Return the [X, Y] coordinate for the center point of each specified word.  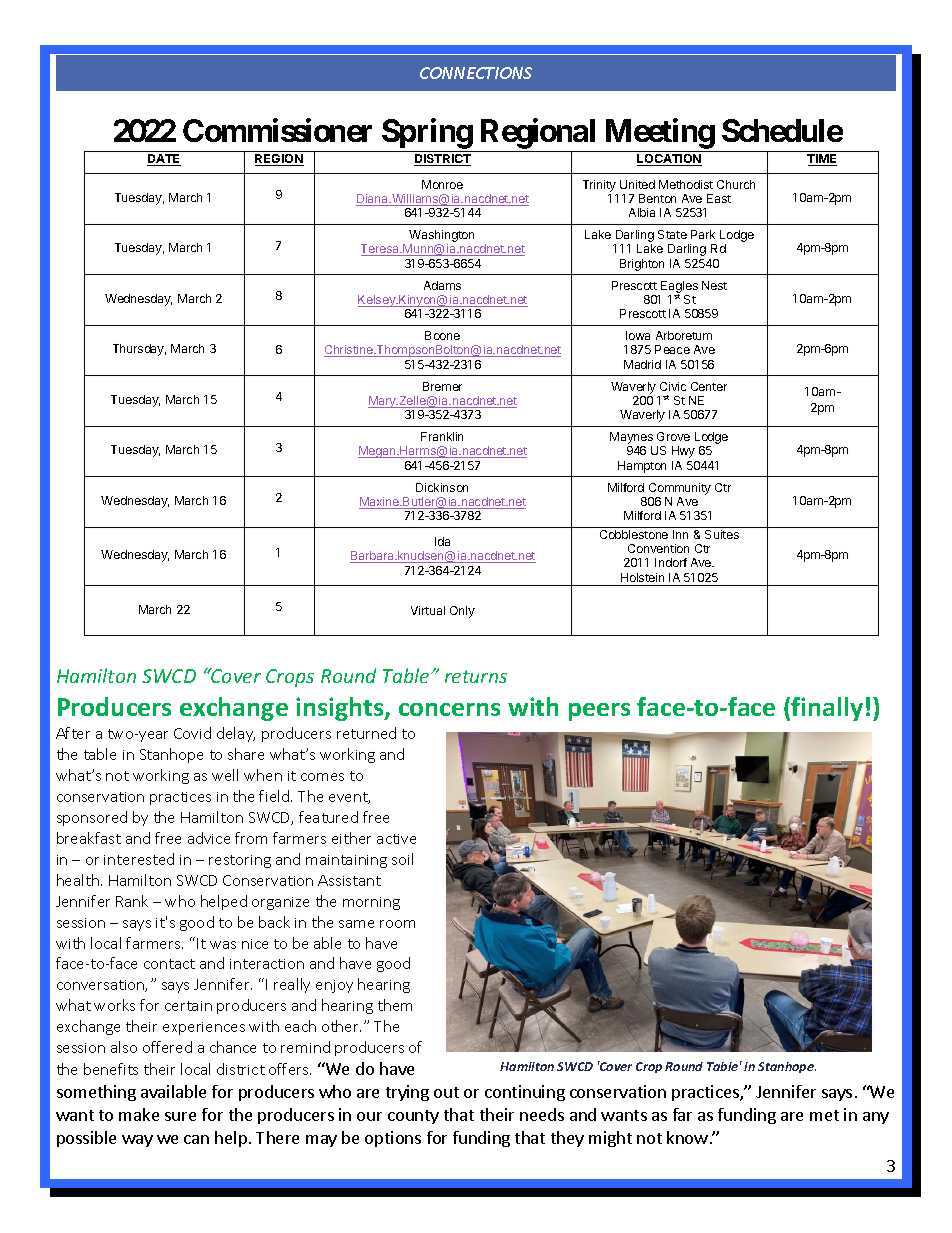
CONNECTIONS [476, 73]
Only [462, 612]
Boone [442, 335]
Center [709, 386]
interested [139, 859]
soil [402, 859]
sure [180, 1116]
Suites [722, 534]
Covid [192, 733]
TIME [822, 160]
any [876, 1118]
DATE [164, 160]
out [446, 1092]
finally [827, 709]
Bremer [442, 386]
